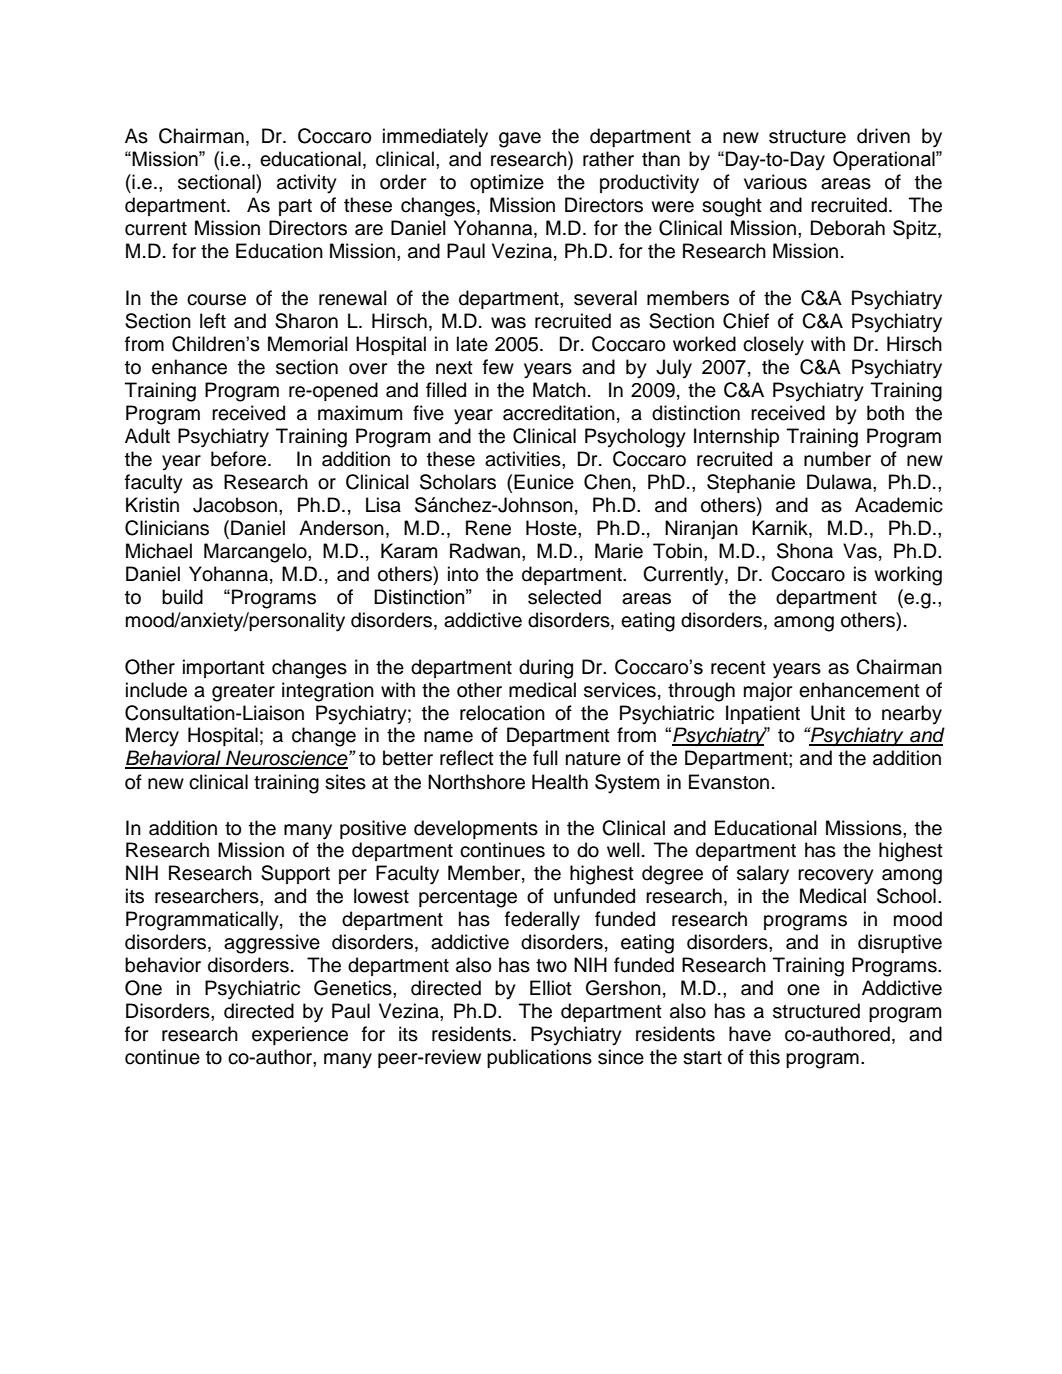 Image resolution: width=1062 pixels, height=1374 pixels. I want to click on Neuroscience, so click(287, 759).
